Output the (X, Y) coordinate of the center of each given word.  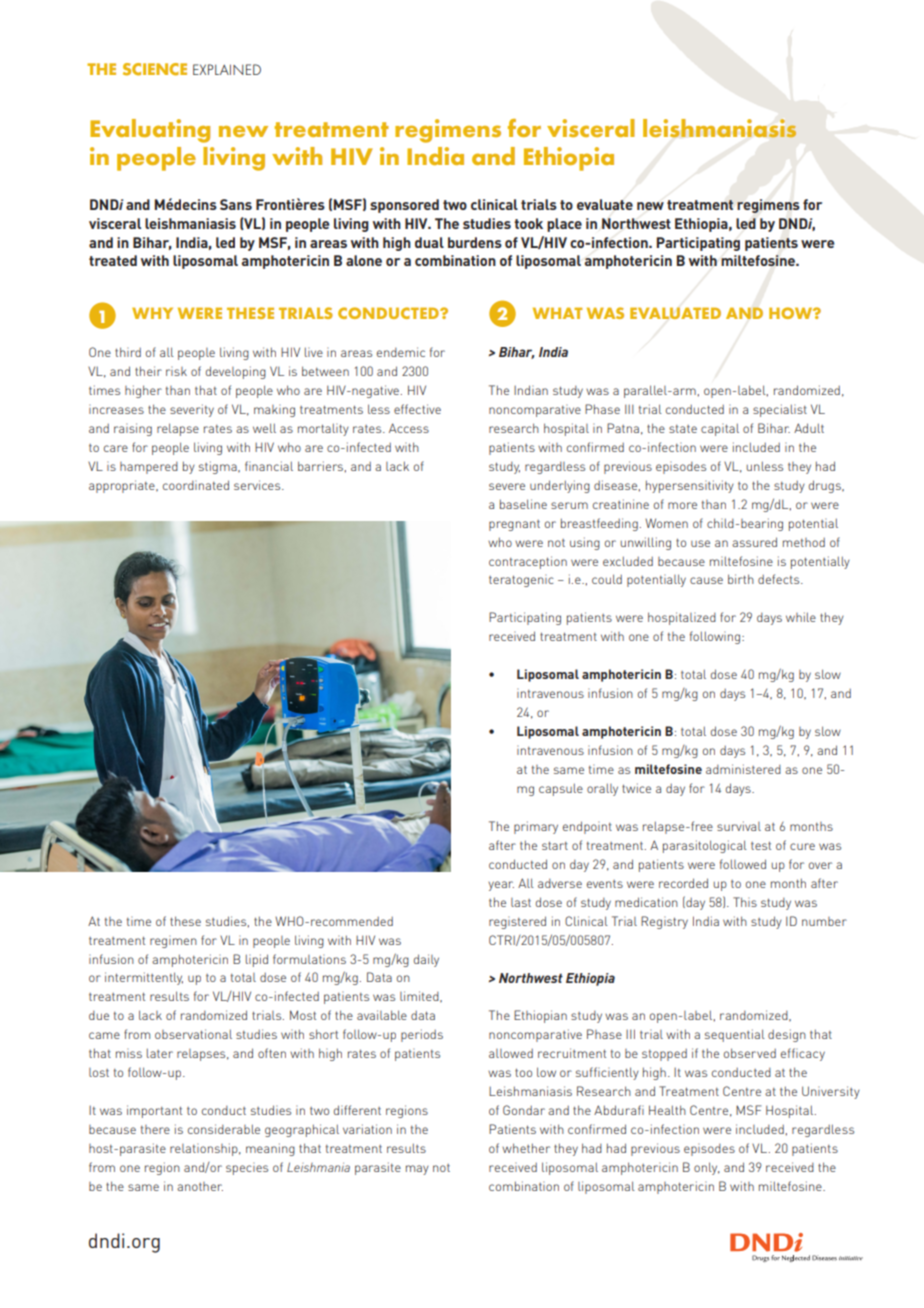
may (417, 1170)
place (564, 225)
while (801, 617)
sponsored (404, 206)
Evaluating (150, 131)
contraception (528, 562)
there (155, 1129)
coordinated (196, 485)
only (707, 1168)
